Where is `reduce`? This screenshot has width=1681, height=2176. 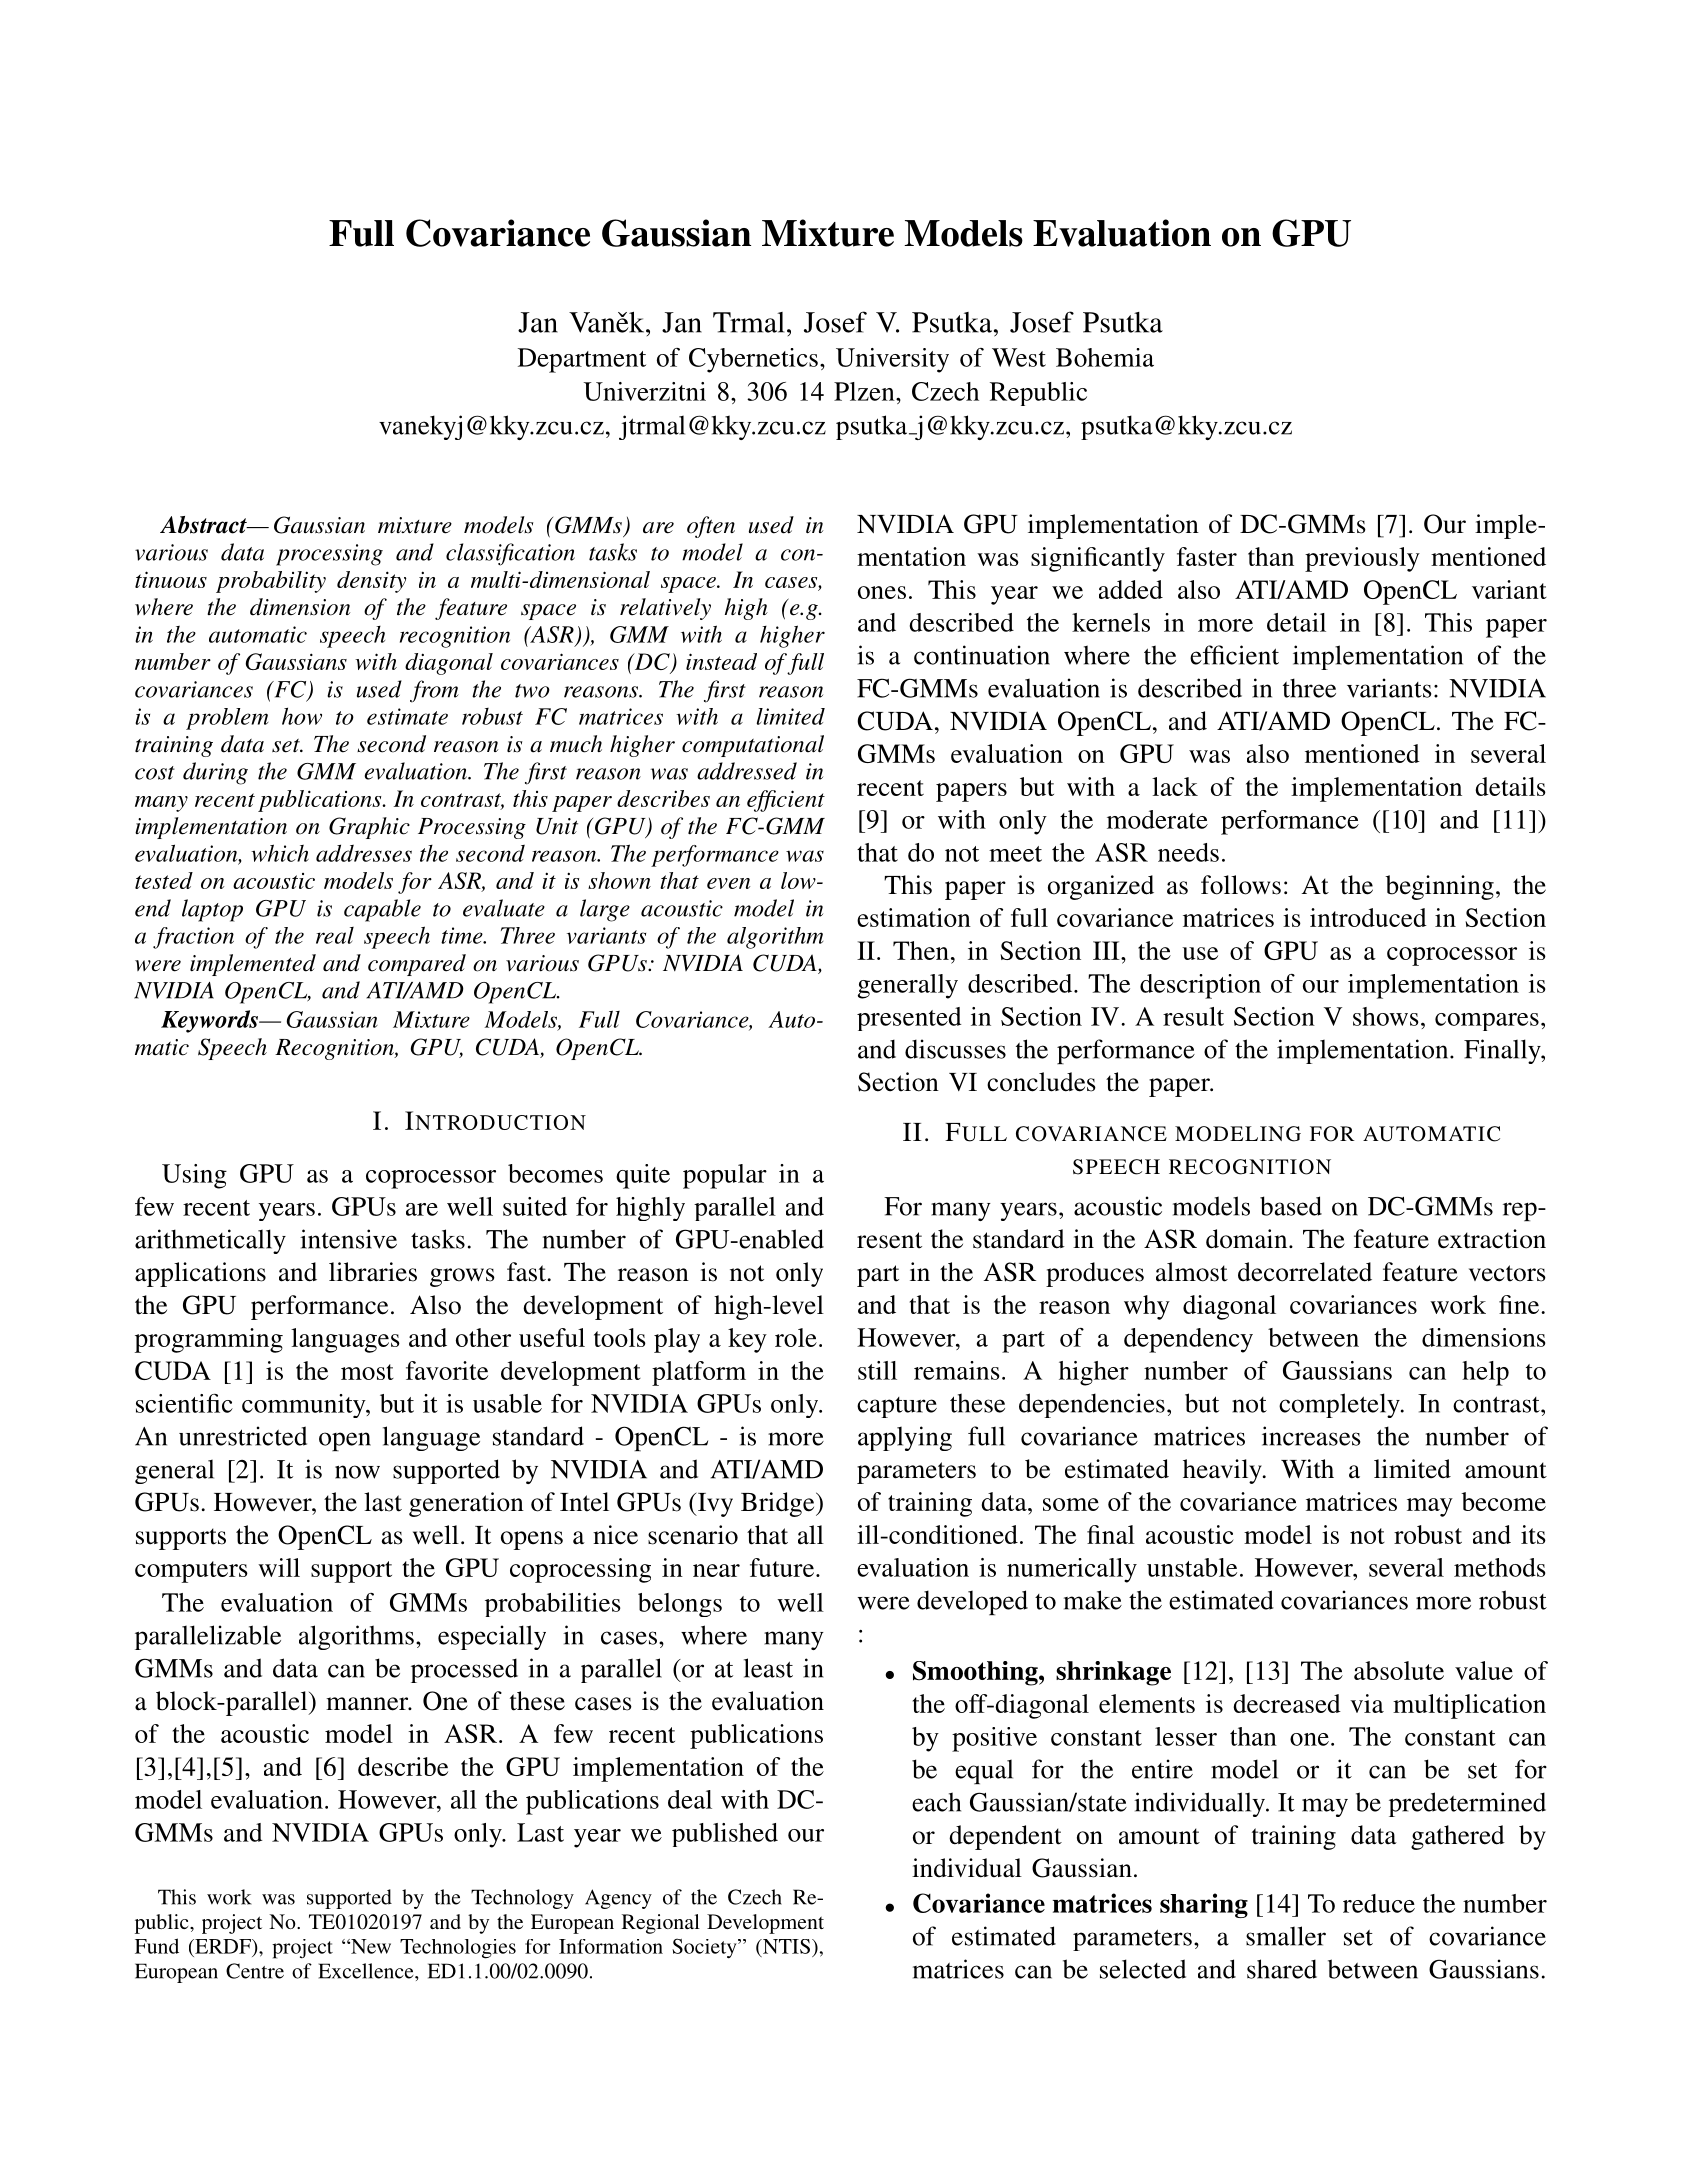
reduce is located at coordinates (1379, 1903).
